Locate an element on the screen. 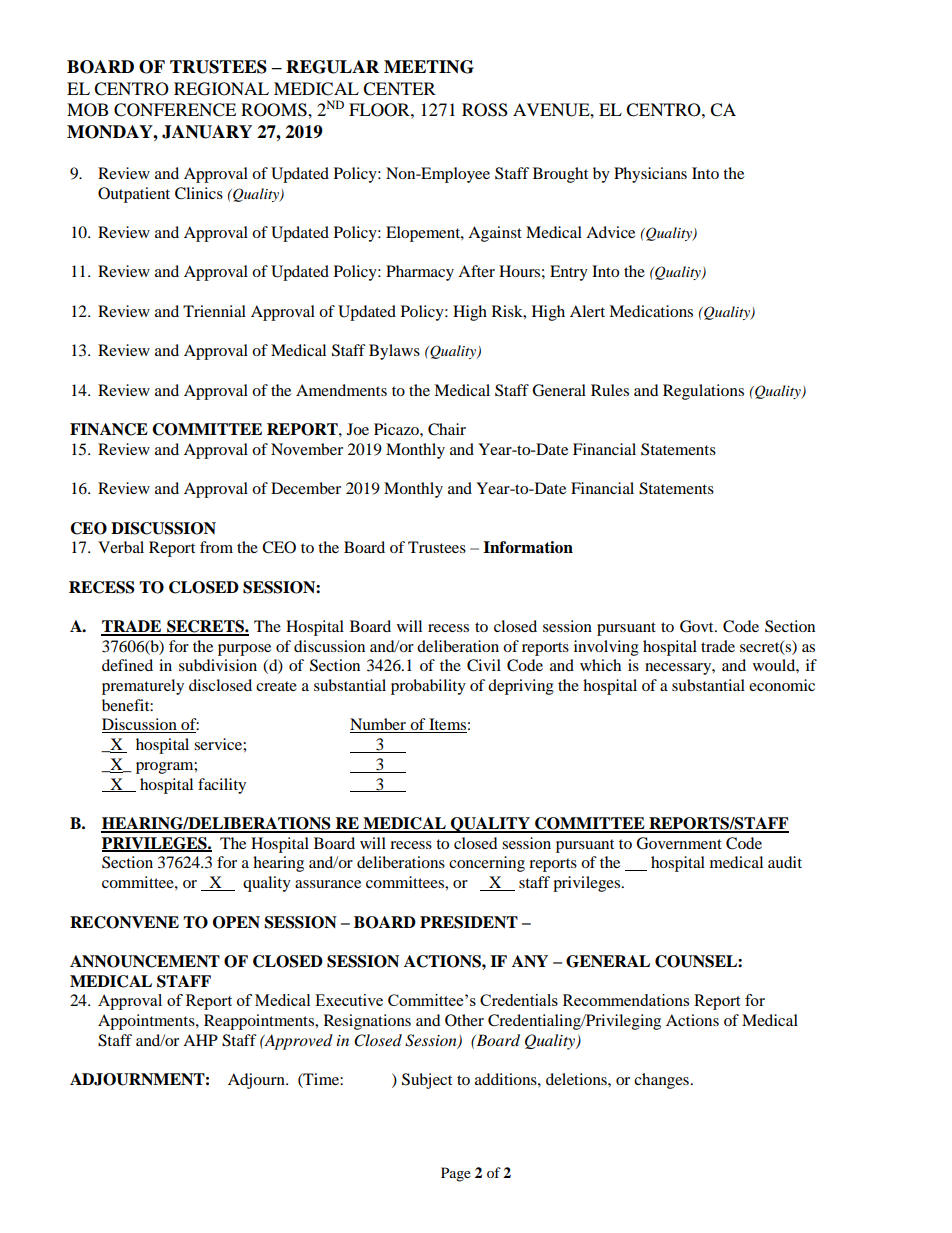 This screenshot has width=952, height=1233. CENTER is located at coordinates (399, 89).
